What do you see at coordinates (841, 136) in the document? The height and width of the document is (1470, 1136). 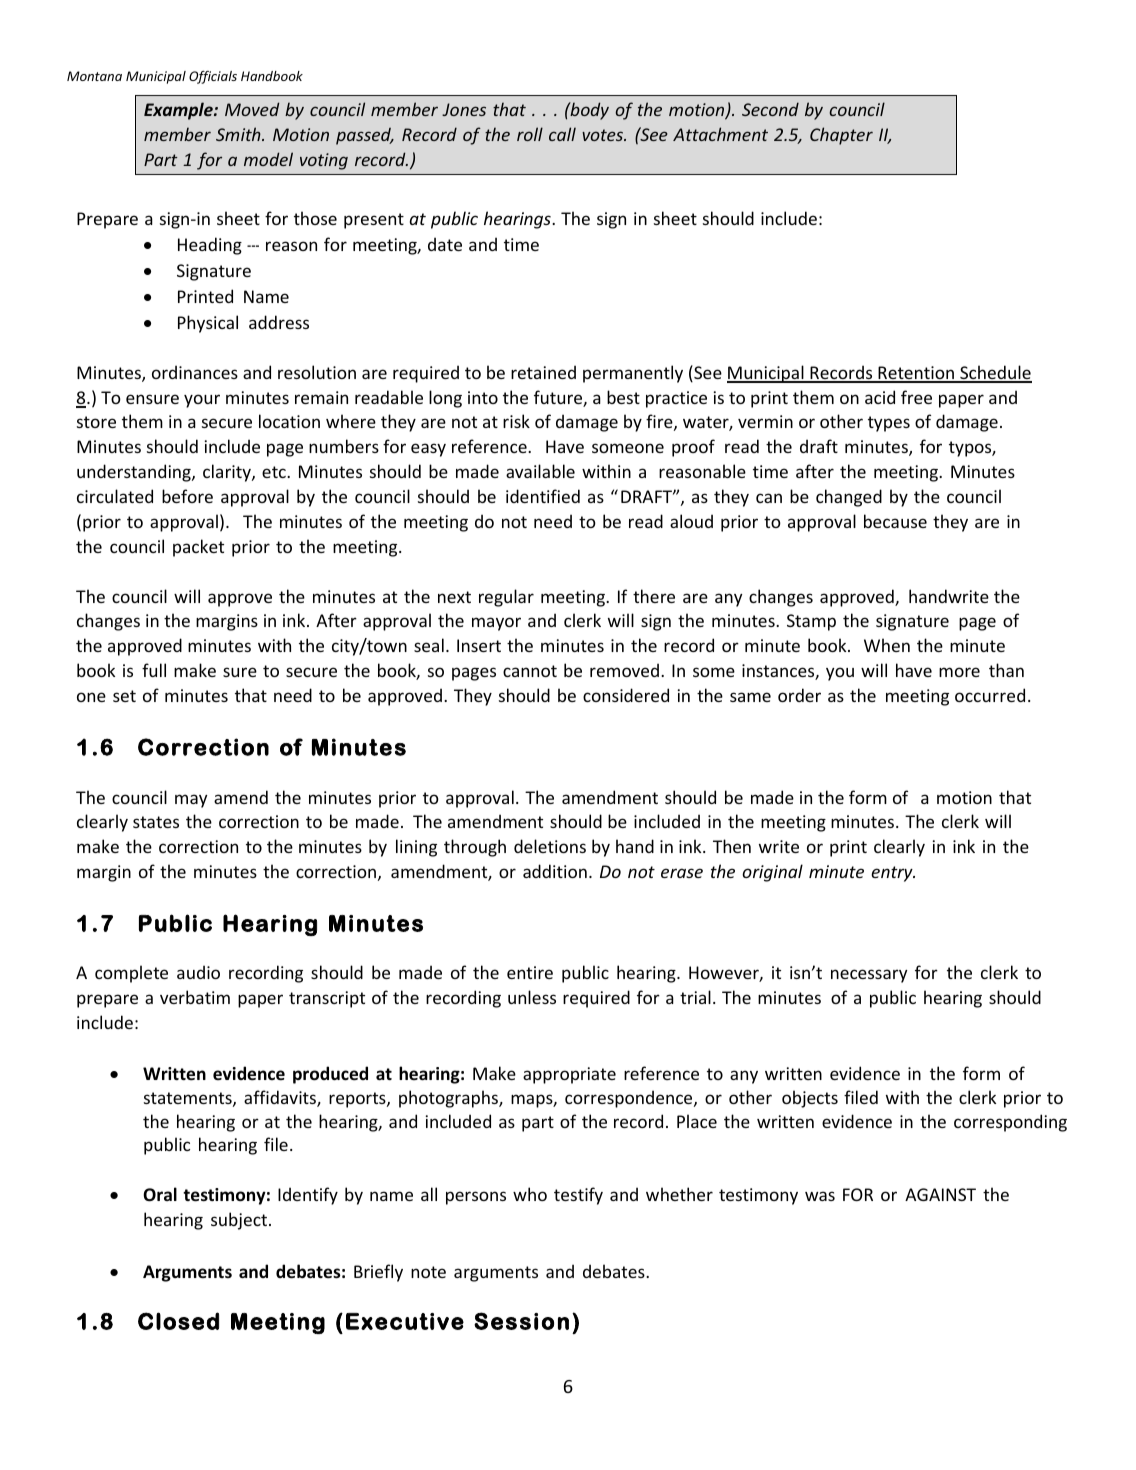 I see `Chapter` at bounding box center [841, 136].
